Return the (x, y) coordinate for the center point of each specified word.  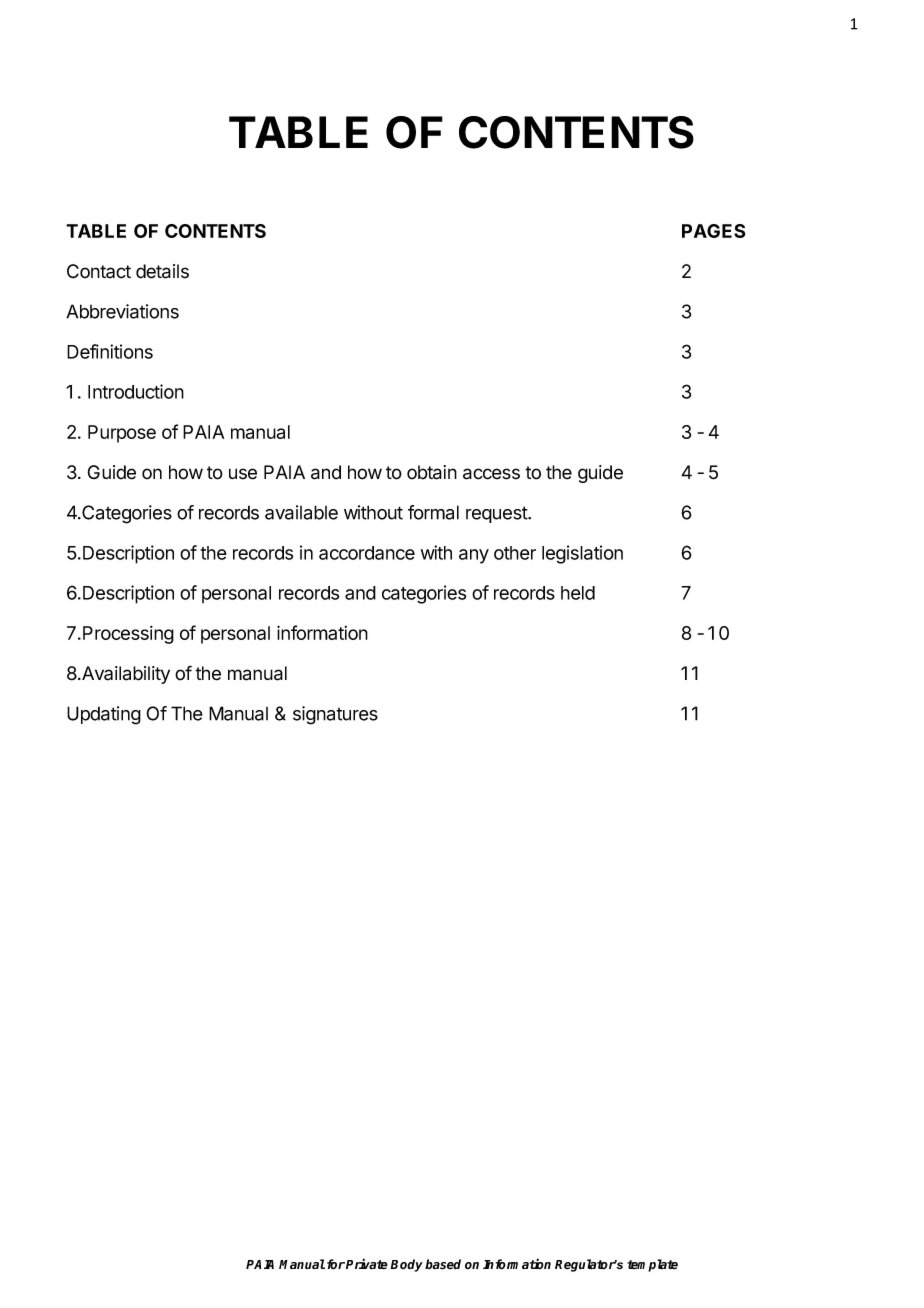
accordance (367, 553)
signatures (335, 715)
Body (406, 1265)
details (162, 271)
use (243, 474)
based (443, 1264)
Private (367, 1264)
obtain (432, 472)
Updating (104, 715)
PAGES (713, 231)
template (652, 1265)
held (578, 593)
